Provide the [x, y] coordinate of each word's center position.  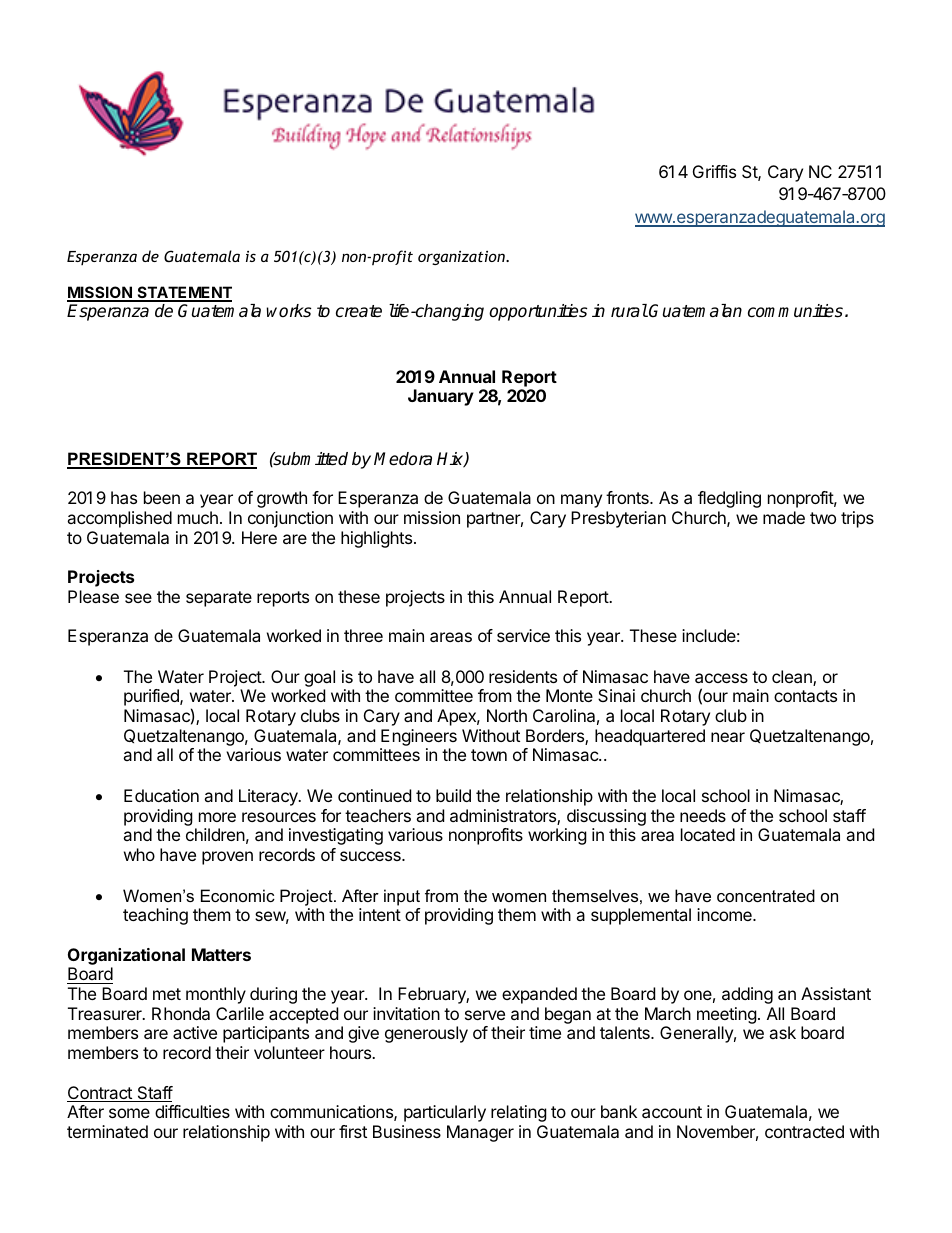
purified [152, 697]
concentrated [766, 895]
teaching [155, 916]
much [198, 517]
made [784, 517]
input [402, 897]
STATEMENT [183, 293]
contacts [805, 696]
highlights [376, 539]
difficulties [192, 1111]
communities [795, 311]
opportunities [538, 312]
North [507, 715]
